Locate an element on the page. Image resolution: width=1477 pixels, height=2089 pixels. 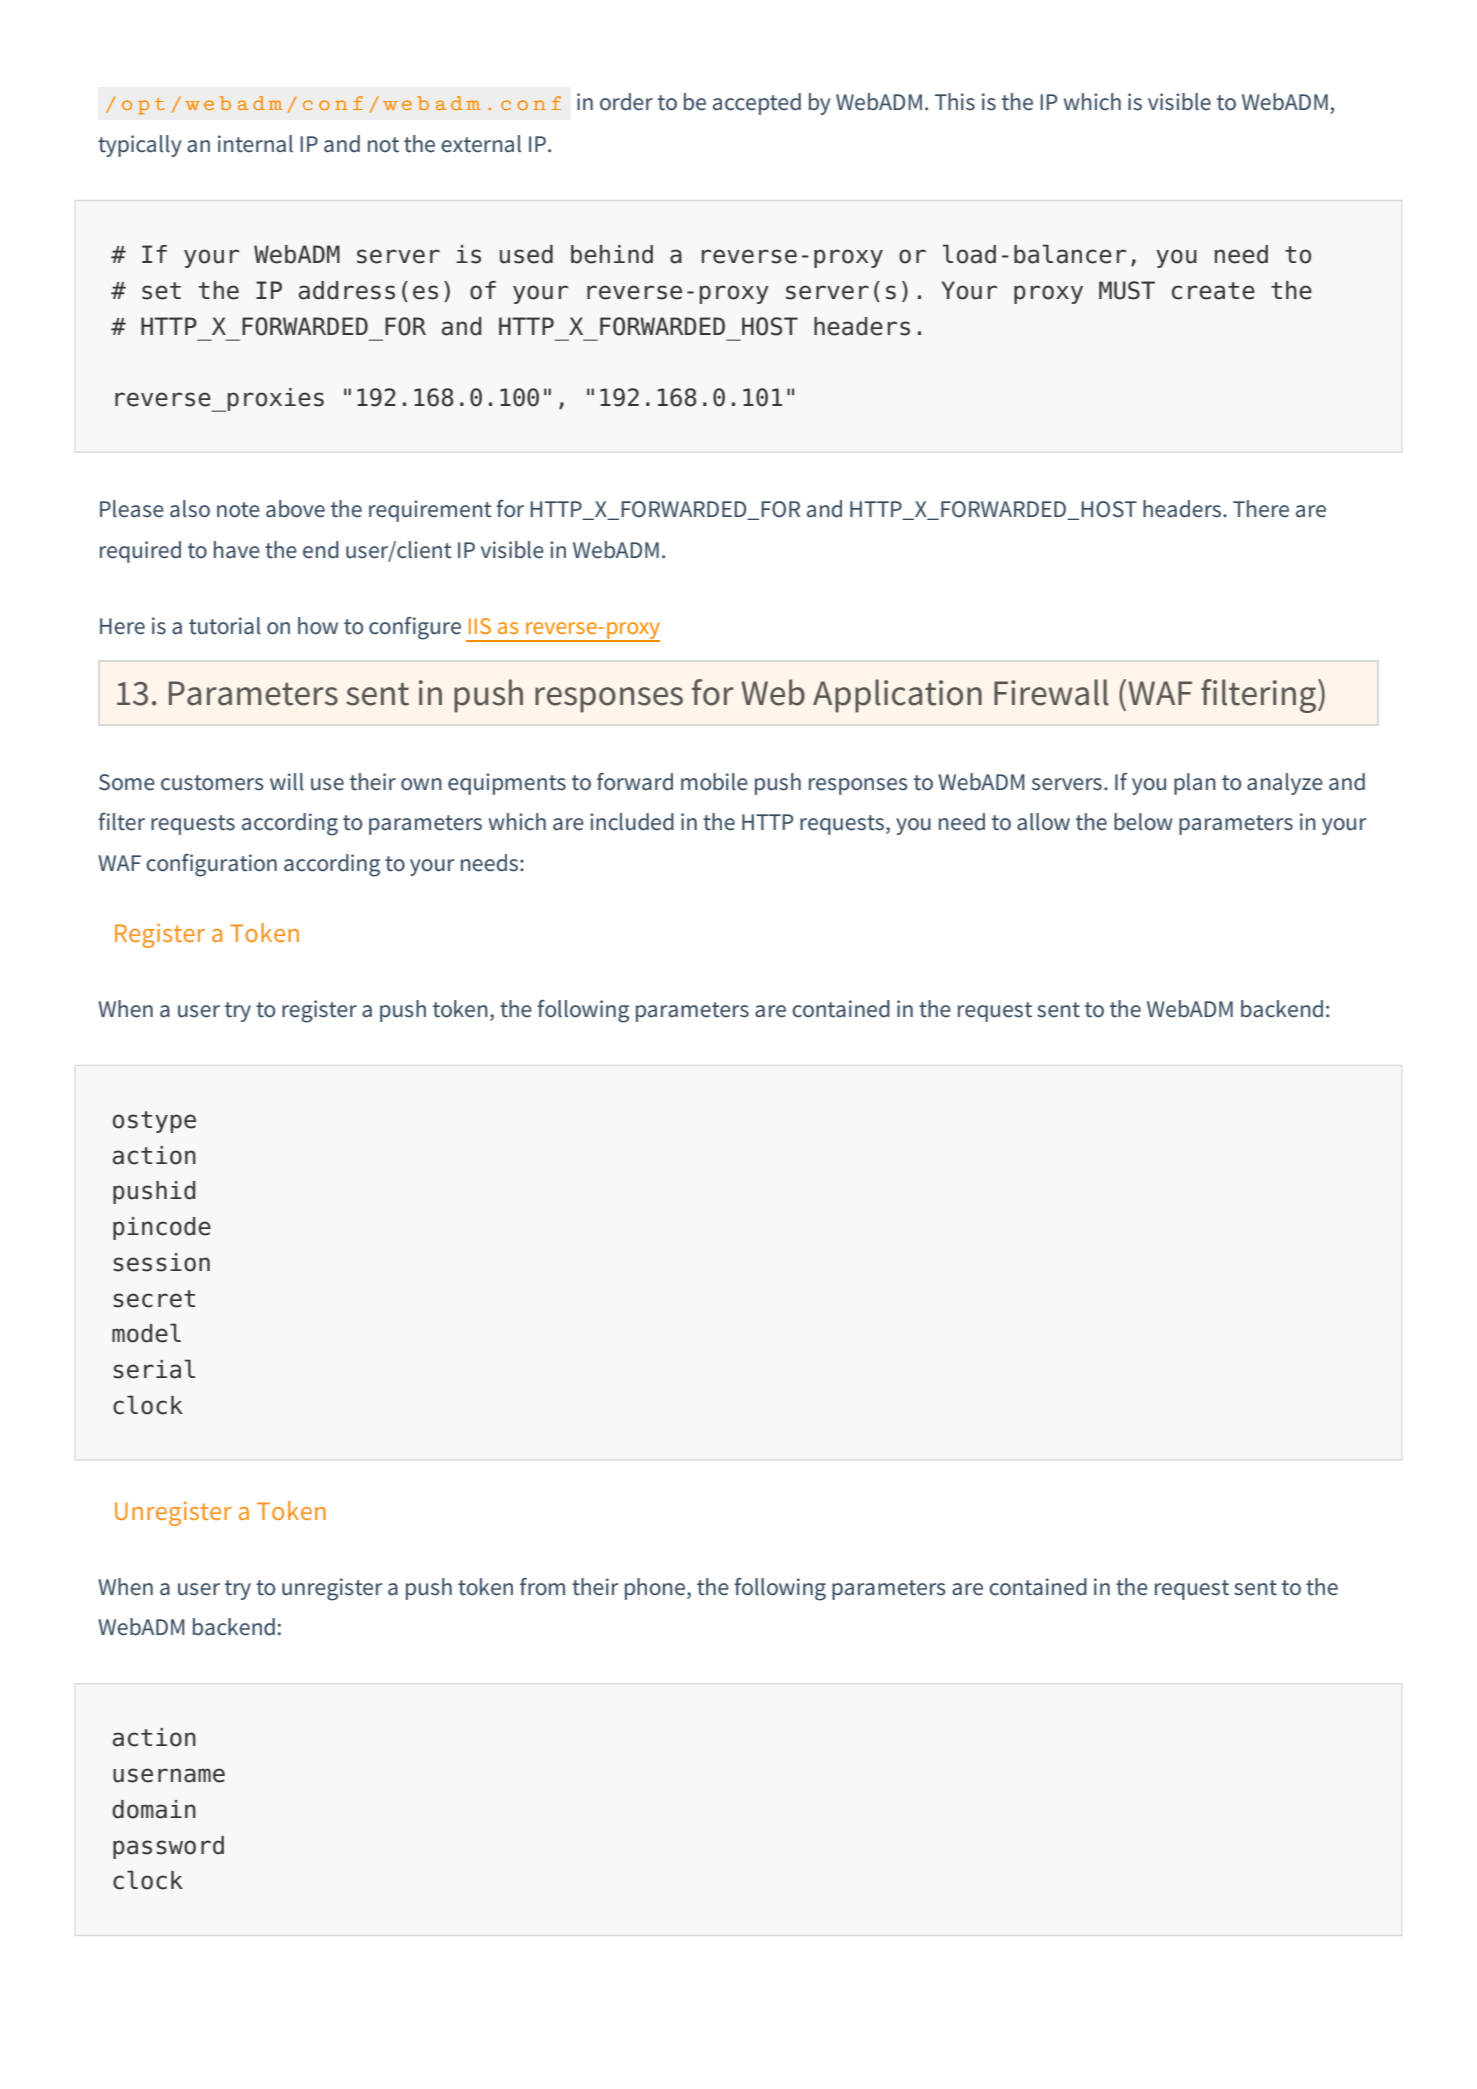
below is located at coordinates (1143, 822).
